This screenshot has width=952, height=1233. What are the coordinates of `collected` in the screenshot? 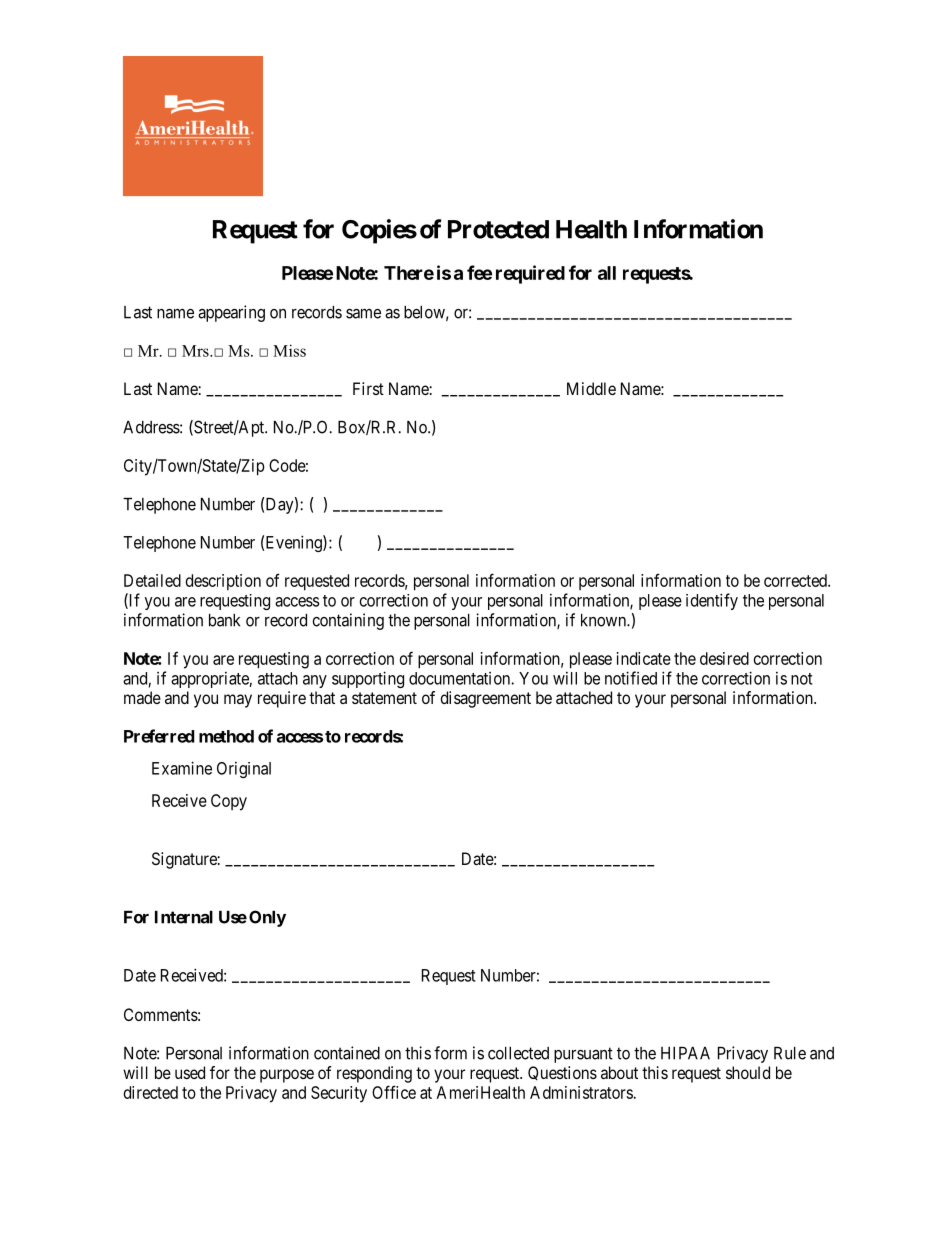 It's located at (518, 1053).
